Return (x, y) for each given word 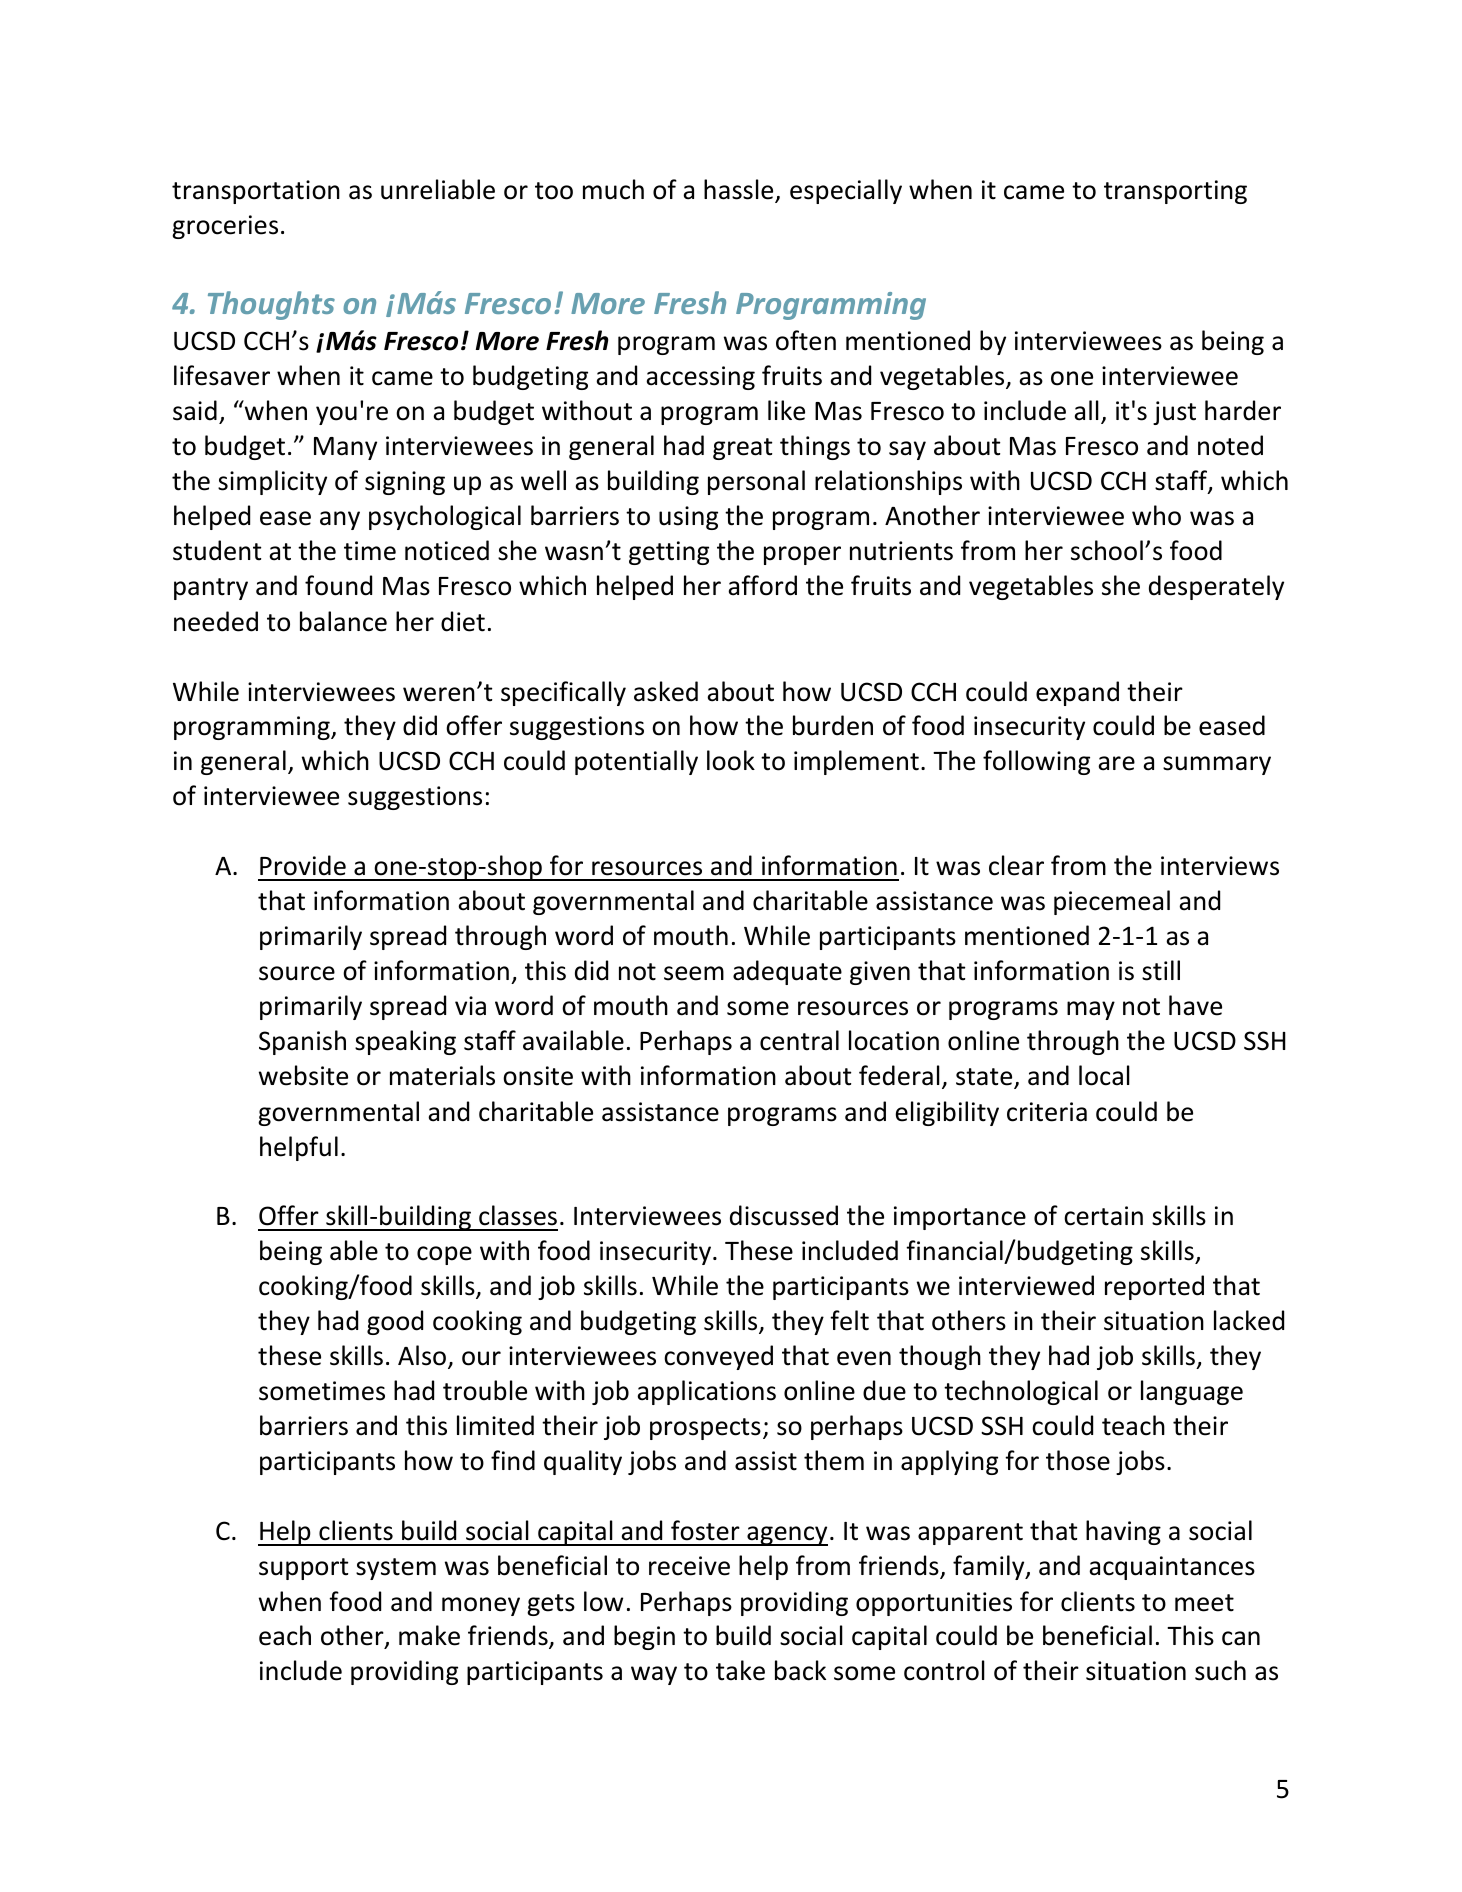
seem (694, 973)
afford (762, 585)
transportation (256, 192)
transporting (1175, 192)
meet (1204, 1603)
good (395, 1322)
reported (1154, 1287)
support (303, 1569)
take (740, 1670)
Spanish (302, 1042)
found (338, 585)
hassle (740, 190)
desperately (1216, 587)
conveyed (718, 1357)
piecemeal (1112, 902)
